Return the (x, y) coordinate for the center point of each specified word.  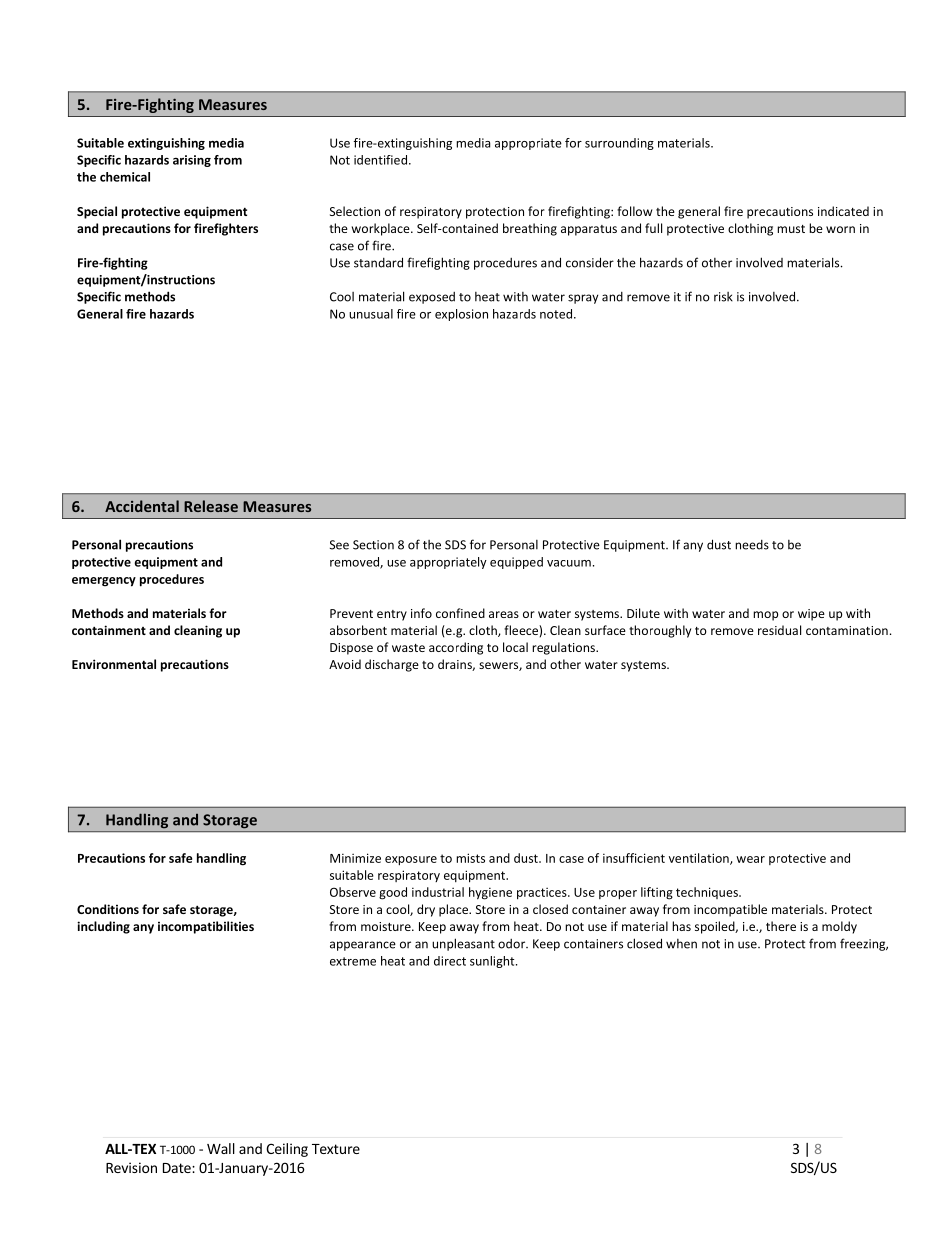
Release (211, 506)
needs (752, 545)
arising (192, 161)
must (791, 229)
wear (750, 859)
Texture (336, 1149)
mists (470, 858)
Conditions (108, 909)
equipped (516, 563)
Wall (221, 1148)
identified (380, 160)
